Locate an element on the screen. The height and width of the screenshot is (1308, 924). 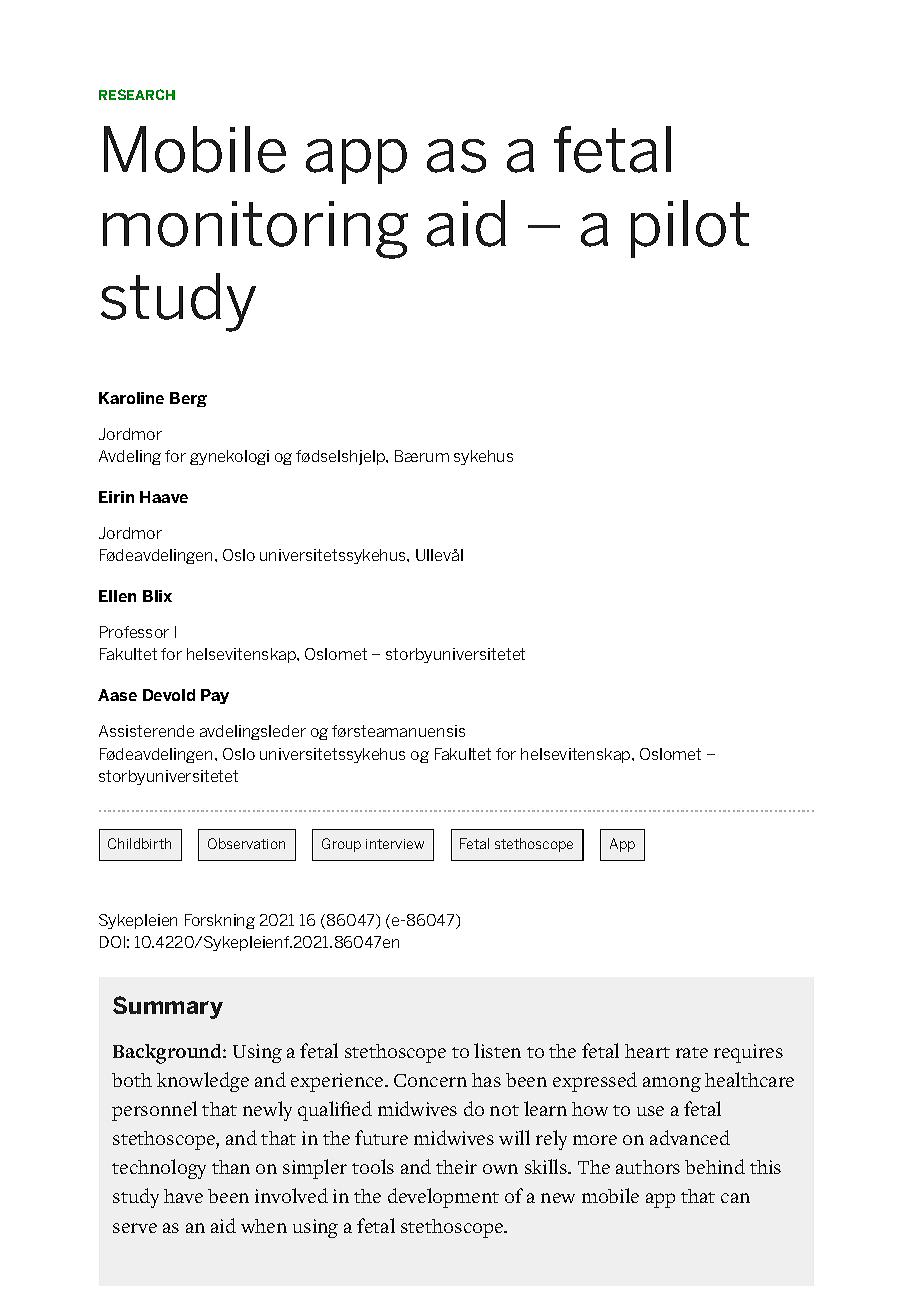
RESEARCH is located at coordinates (137, 94).
